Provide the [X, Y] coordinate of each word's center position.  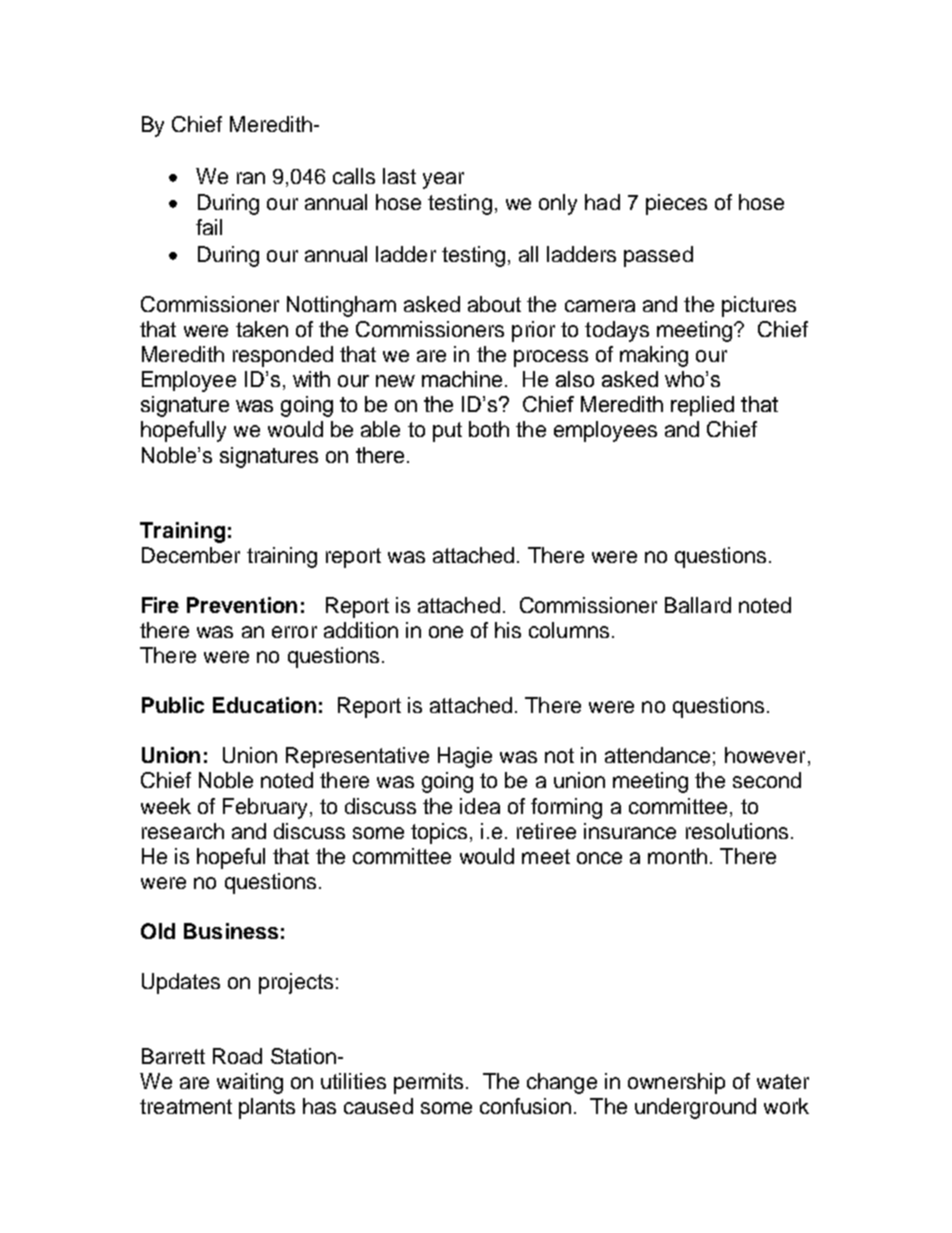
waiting [250, 1083]
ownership [676, 1083]
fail [209, 227]
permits [428, 1083]
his [508, 630]
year [443, 180]
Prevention [242, 605]
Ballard [698, 605]
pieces [676, 204]
